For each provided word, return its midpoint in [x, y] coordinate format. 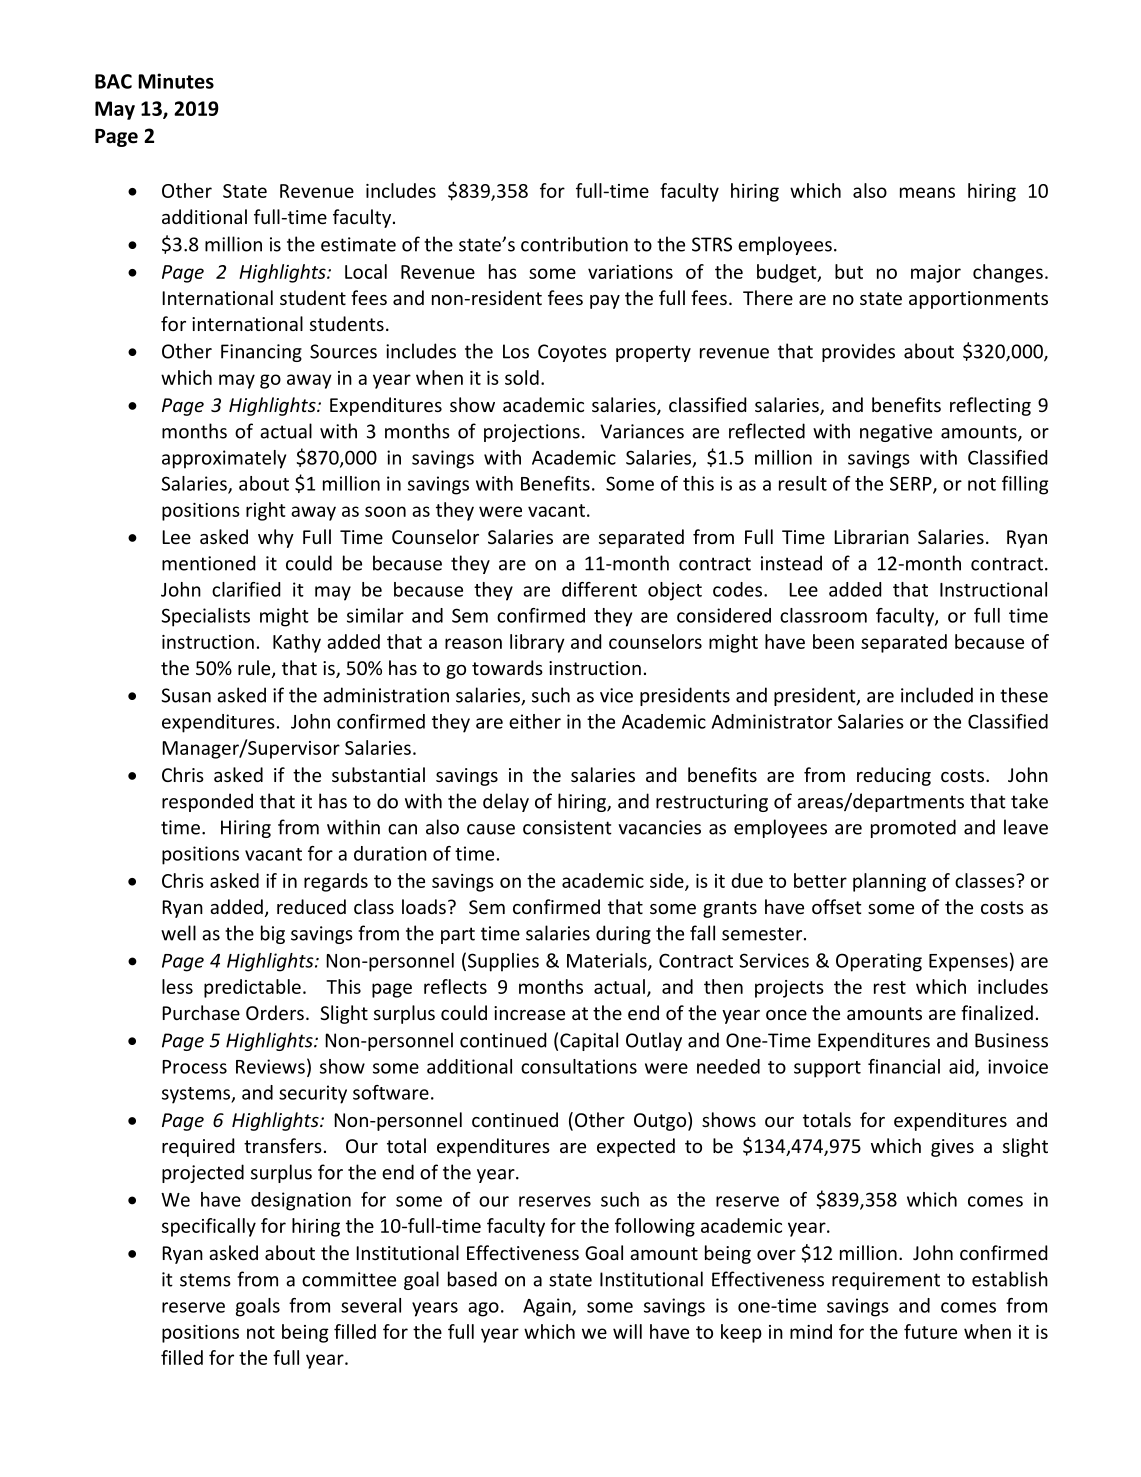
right [266, 511]
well [178, 933]
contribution [574, 244]
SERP [912, 484]
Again [548, 1307]
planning [889, 882]
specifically [209, 1227]
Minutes [176, 81]
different [599, 589]
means [927, 192]
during [623, 934]
